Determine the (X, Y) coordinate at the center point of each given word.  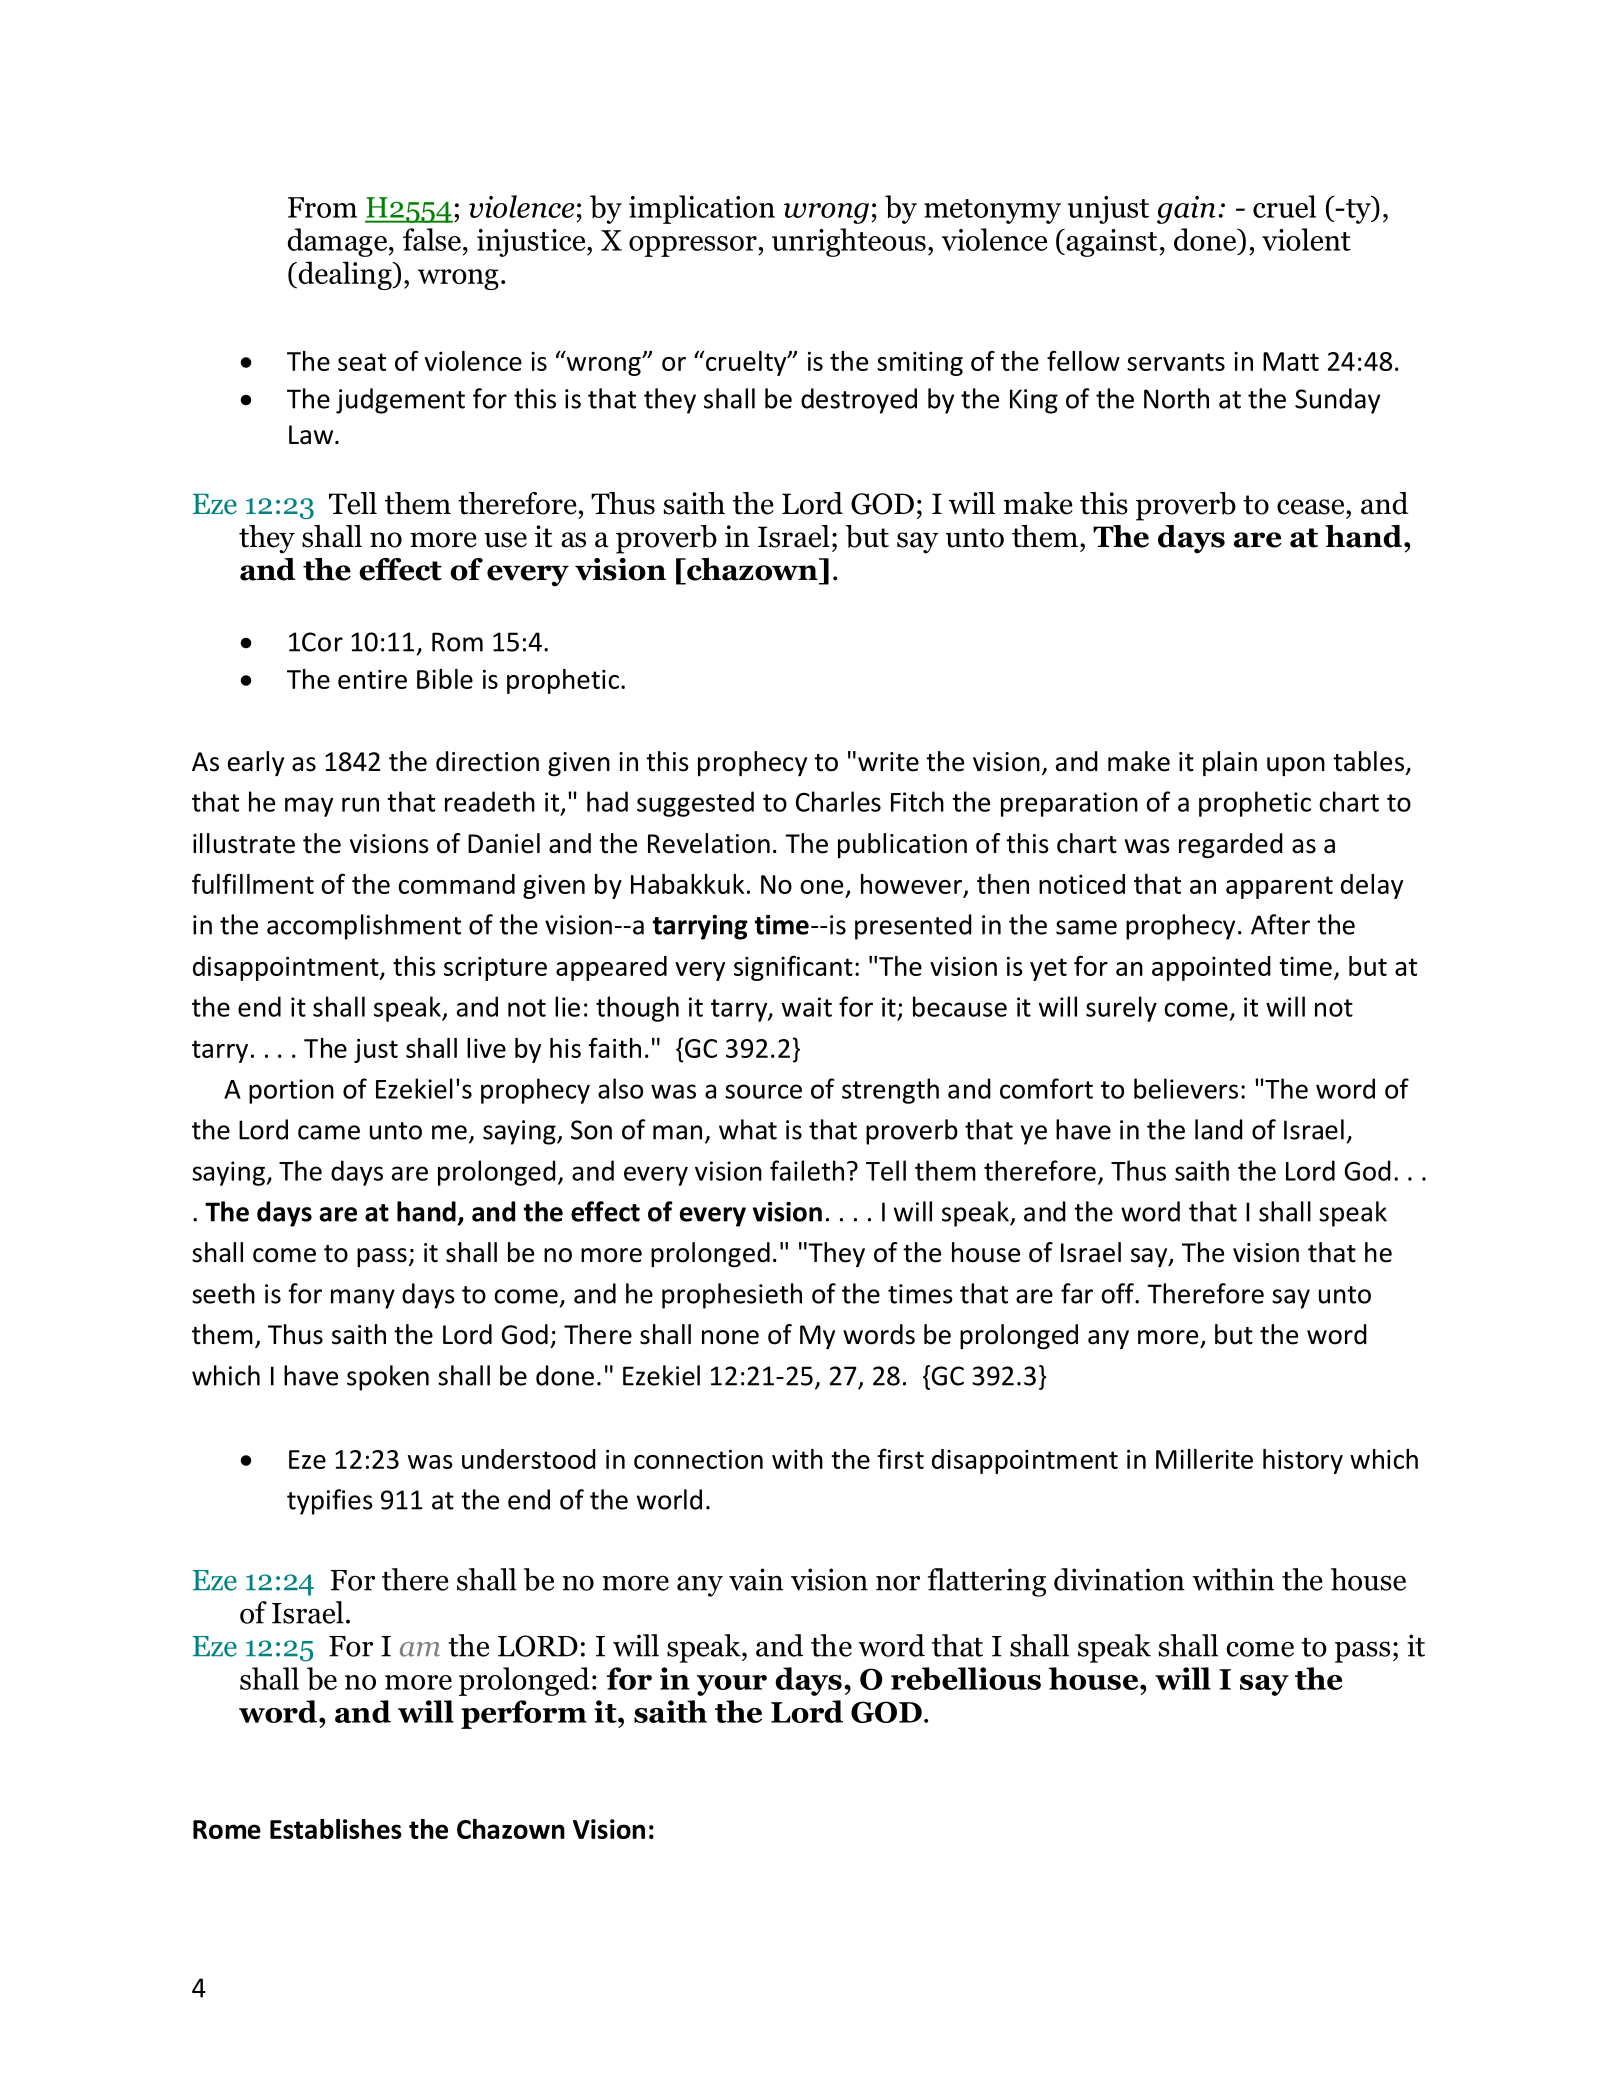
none (730, 1337)
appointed (1211, 968)
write (888, 762)
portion (291, 1091)
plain (1230, 763)
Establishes (336, 1829)
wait (807, 1007)
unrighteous (849, 242)
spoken (388, 1378)
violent (1306, 239)
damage (337, 242)
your (732, 1685)
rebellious (966, 1678)
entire (372, 679)
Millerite (1204, 1459)
